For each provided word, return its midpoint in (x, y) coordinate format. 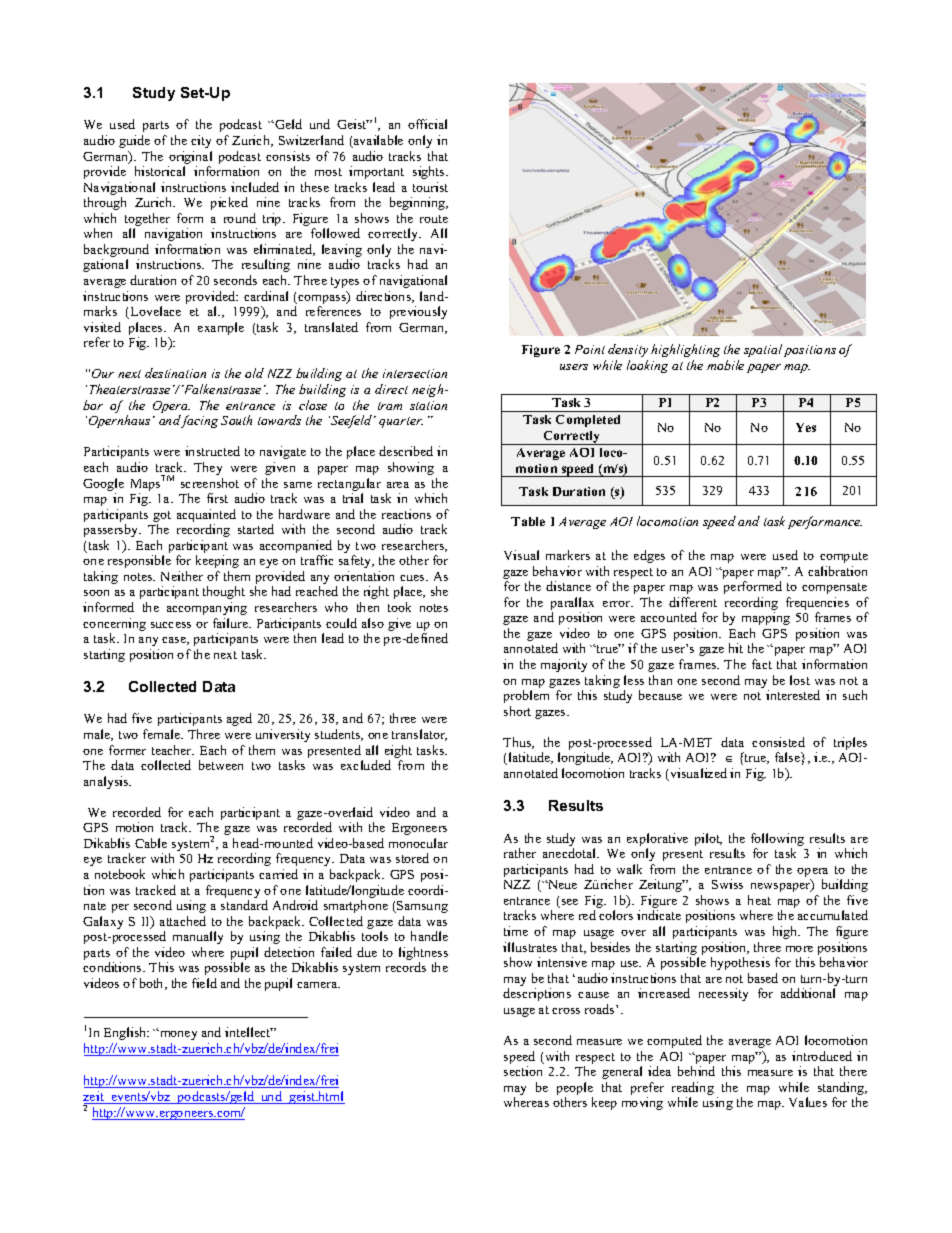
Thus (518, 743)
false (788, 757)
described (406, 451)
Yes (806, 427)
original (190, 159)
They (208, 468)
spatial (763, 350)
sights (430, 172)
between (221, 765)
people (575, 1090)
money (177, 1035)
